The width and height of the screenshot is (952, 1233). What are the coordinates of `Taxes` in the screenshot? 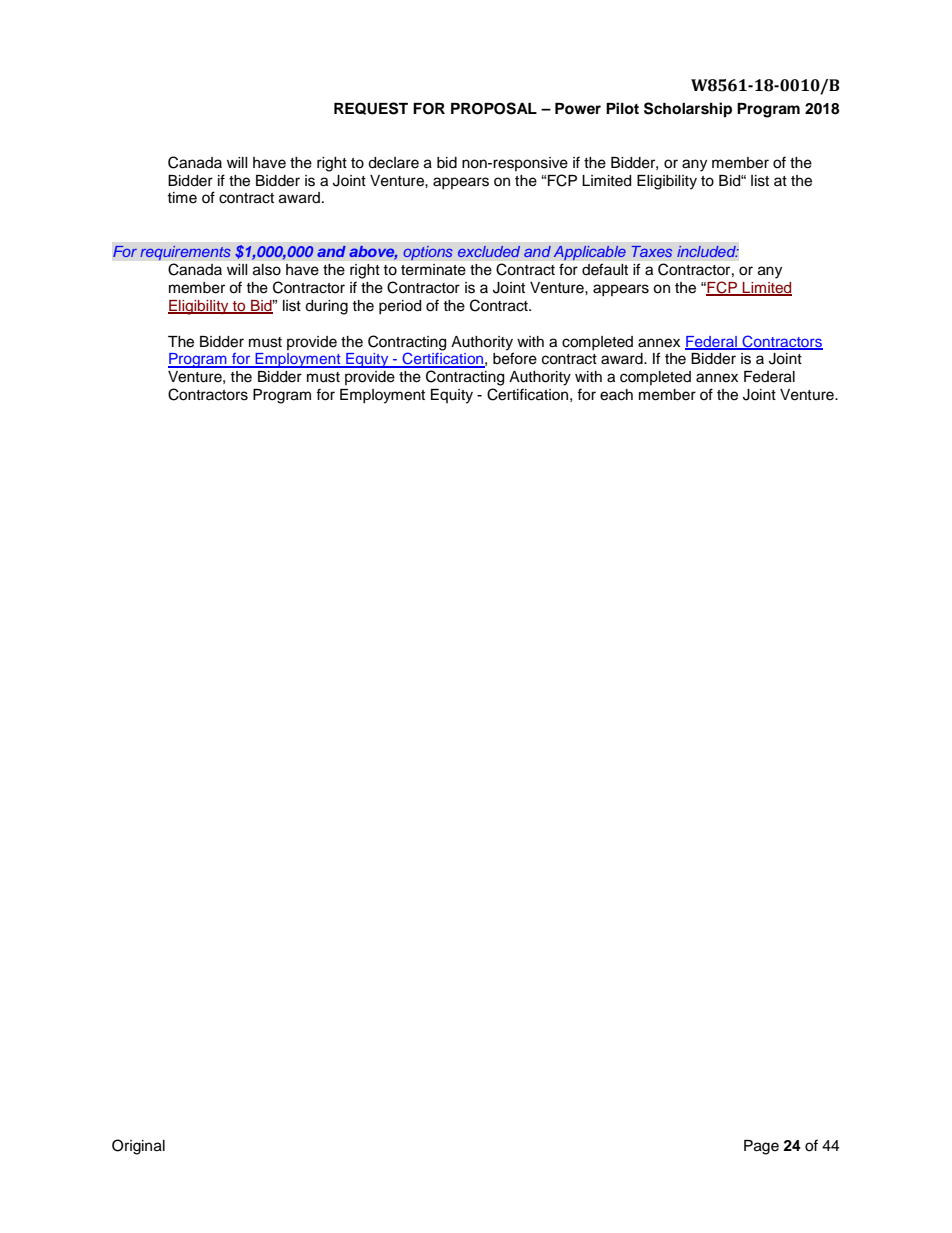 It's located at (651, 252).
